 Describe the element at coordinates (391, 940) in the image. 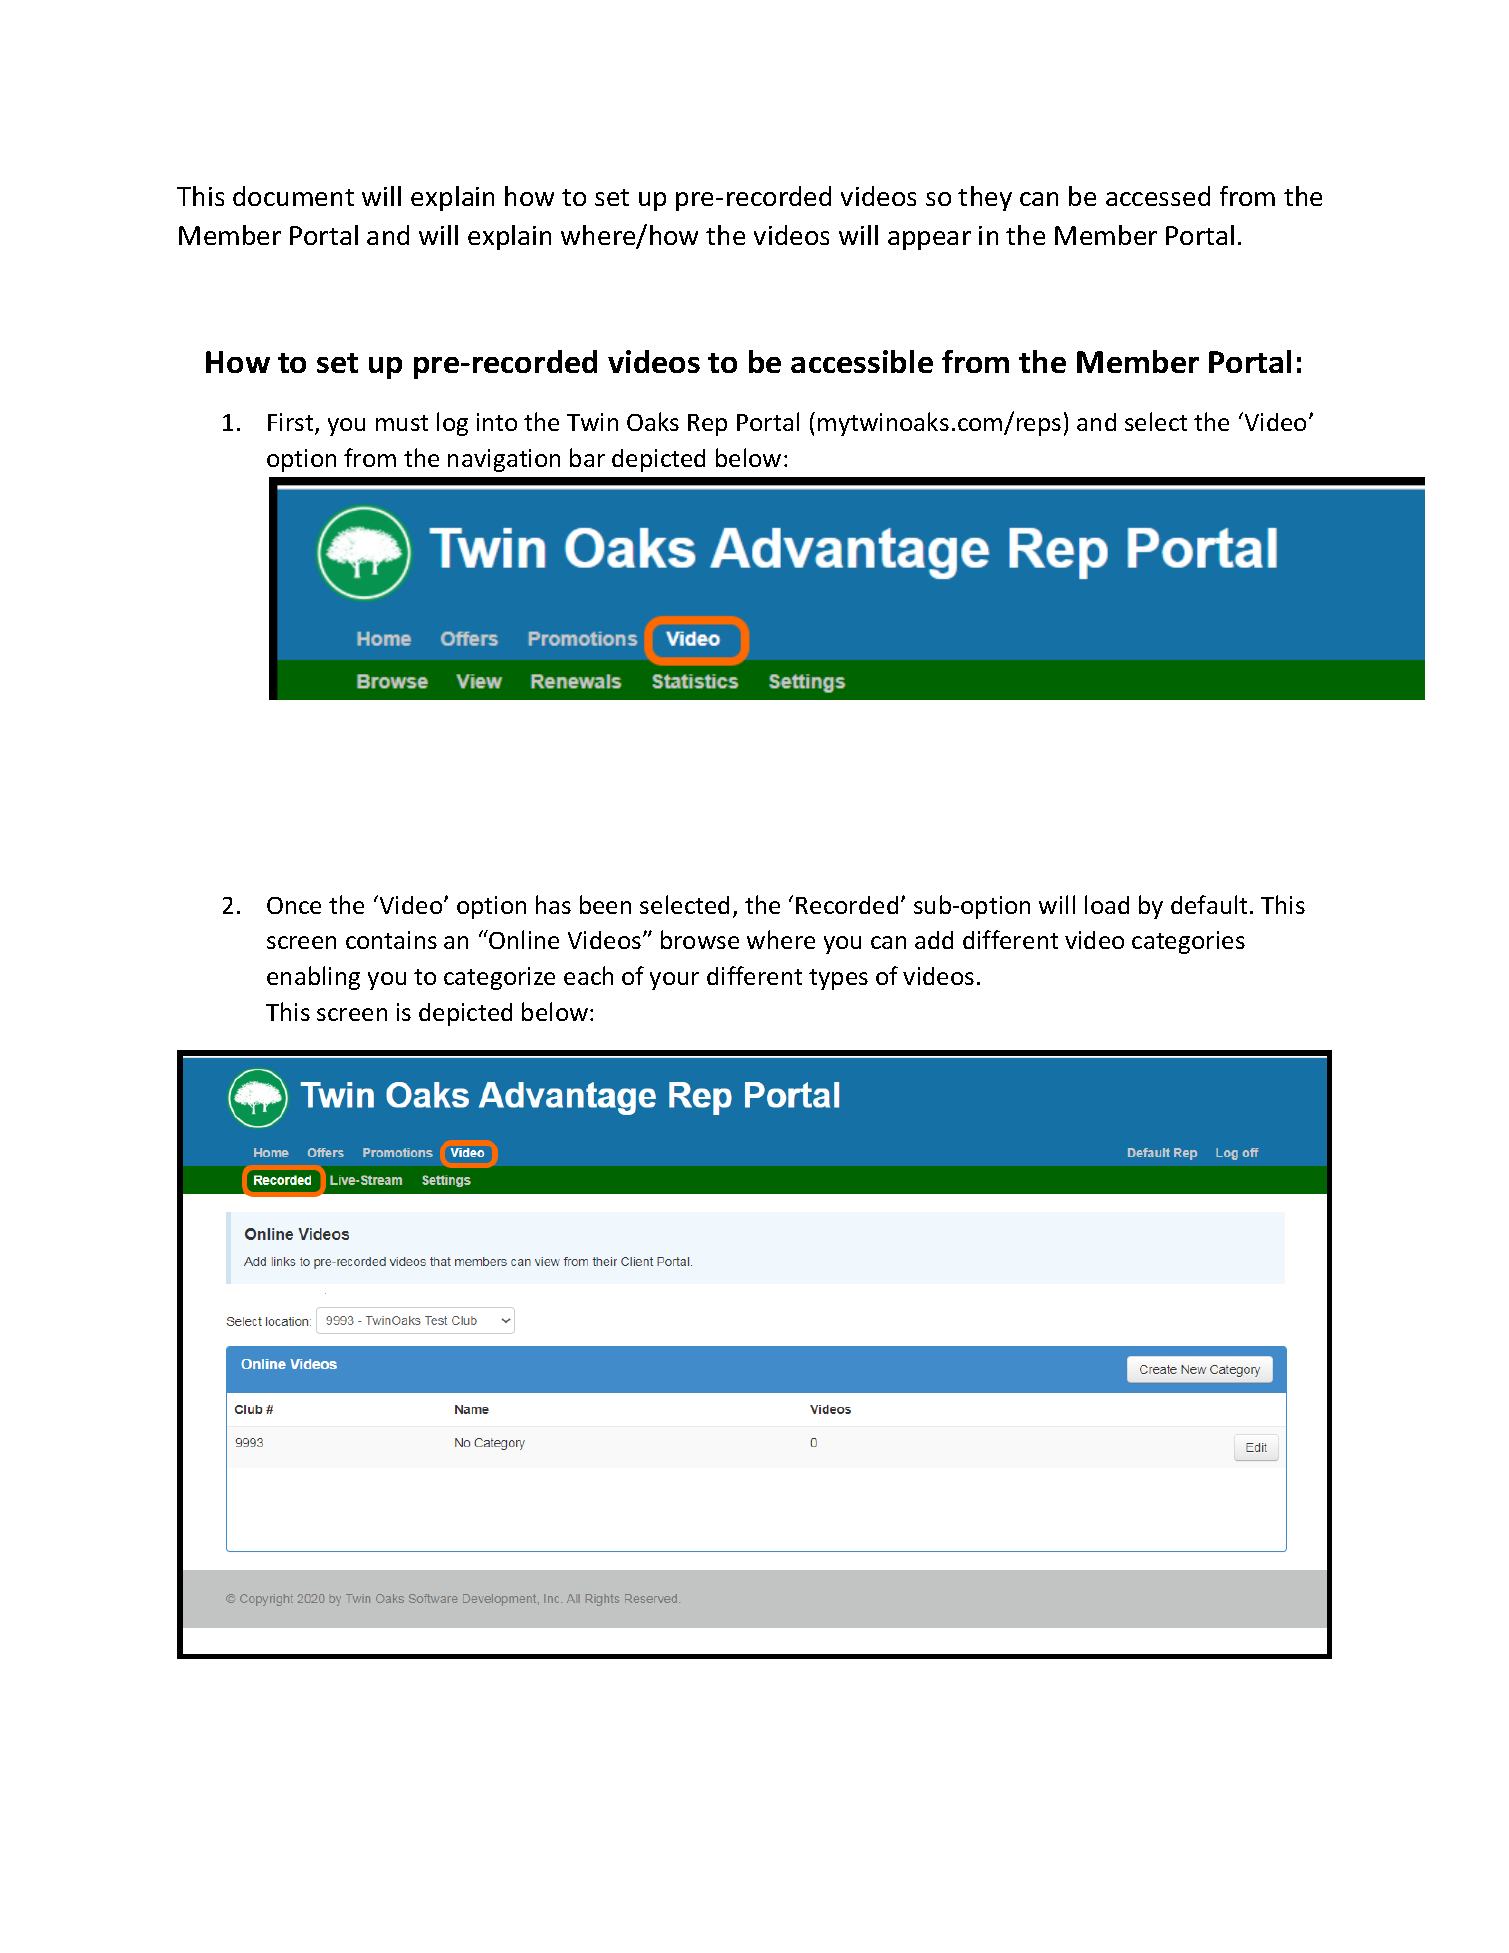

I see `contains` at that location.
